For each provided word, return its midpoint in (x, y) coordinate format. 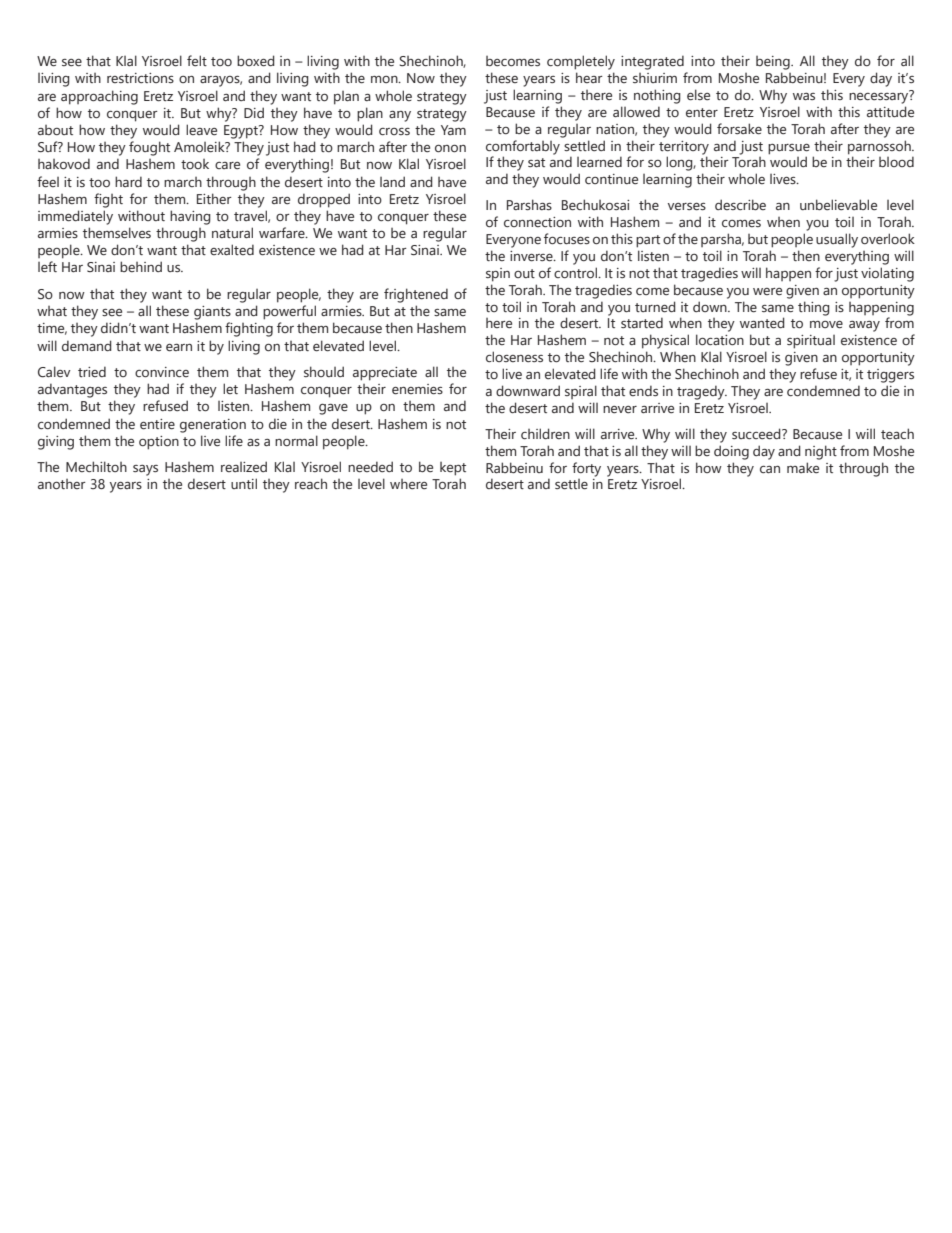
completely (581, 62)
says (145, 470)
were (767, 291)
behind (141, 266)
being (774, 63)
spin (498, 275)
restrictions (140, 78)
